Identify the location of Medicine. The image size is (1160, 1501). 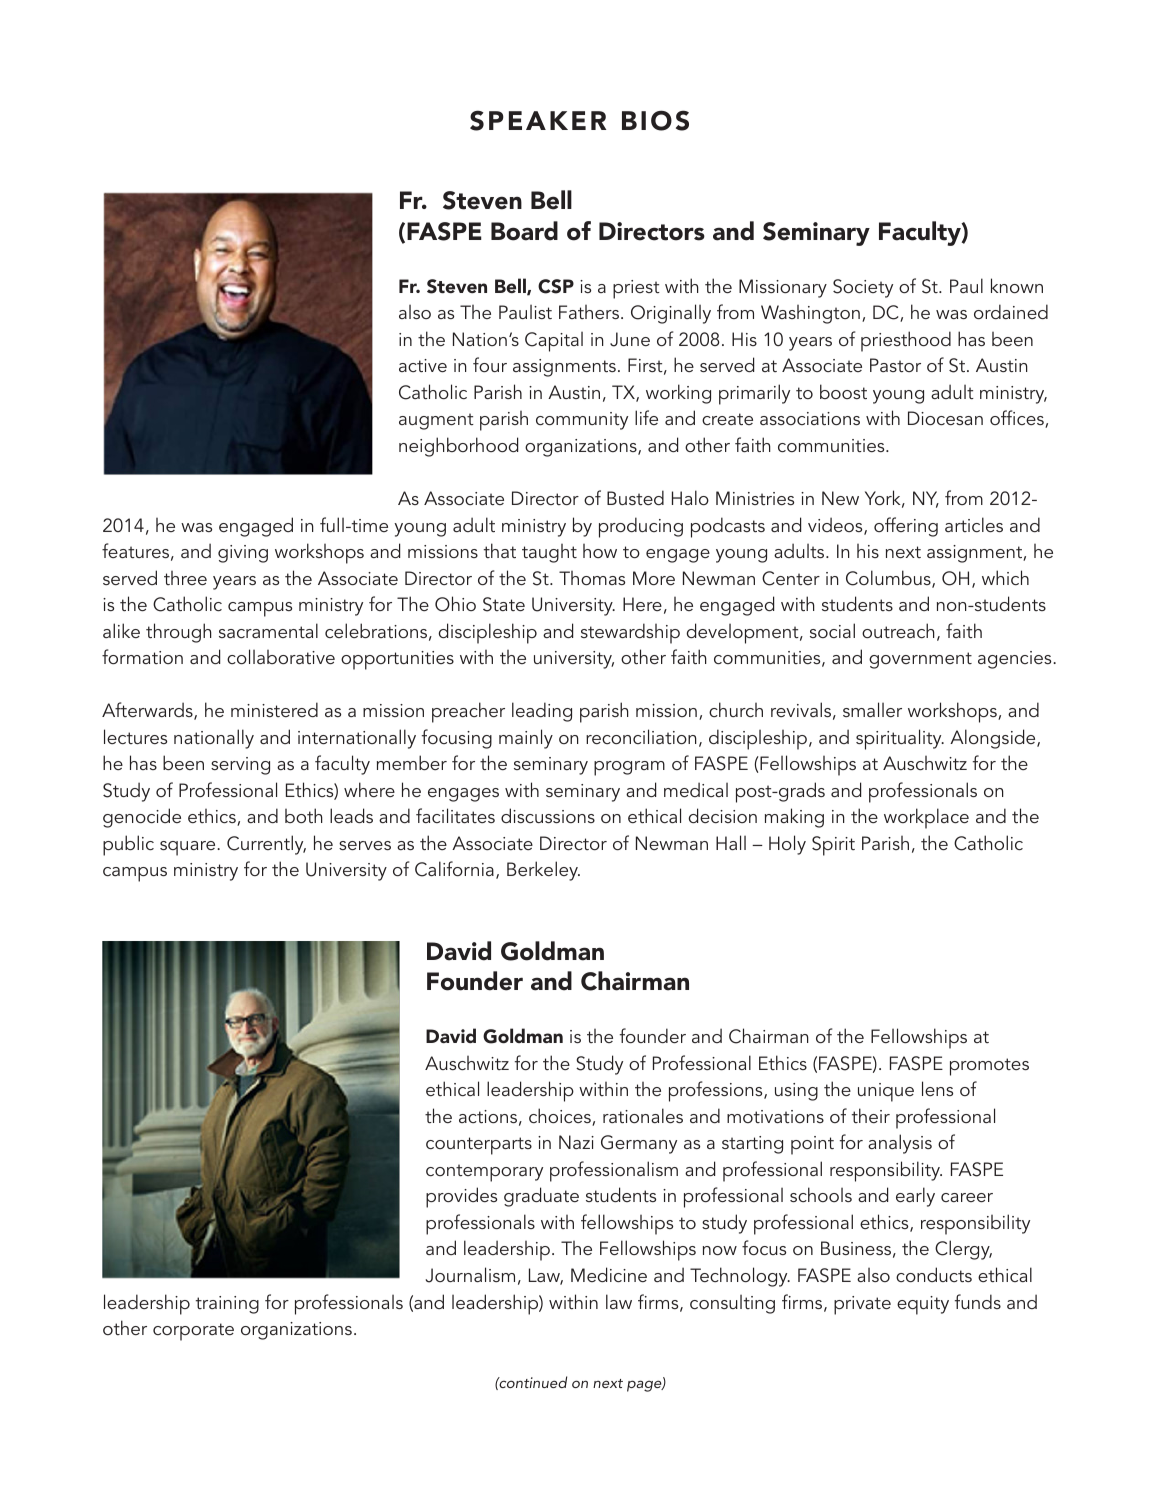
(609, 1274).
